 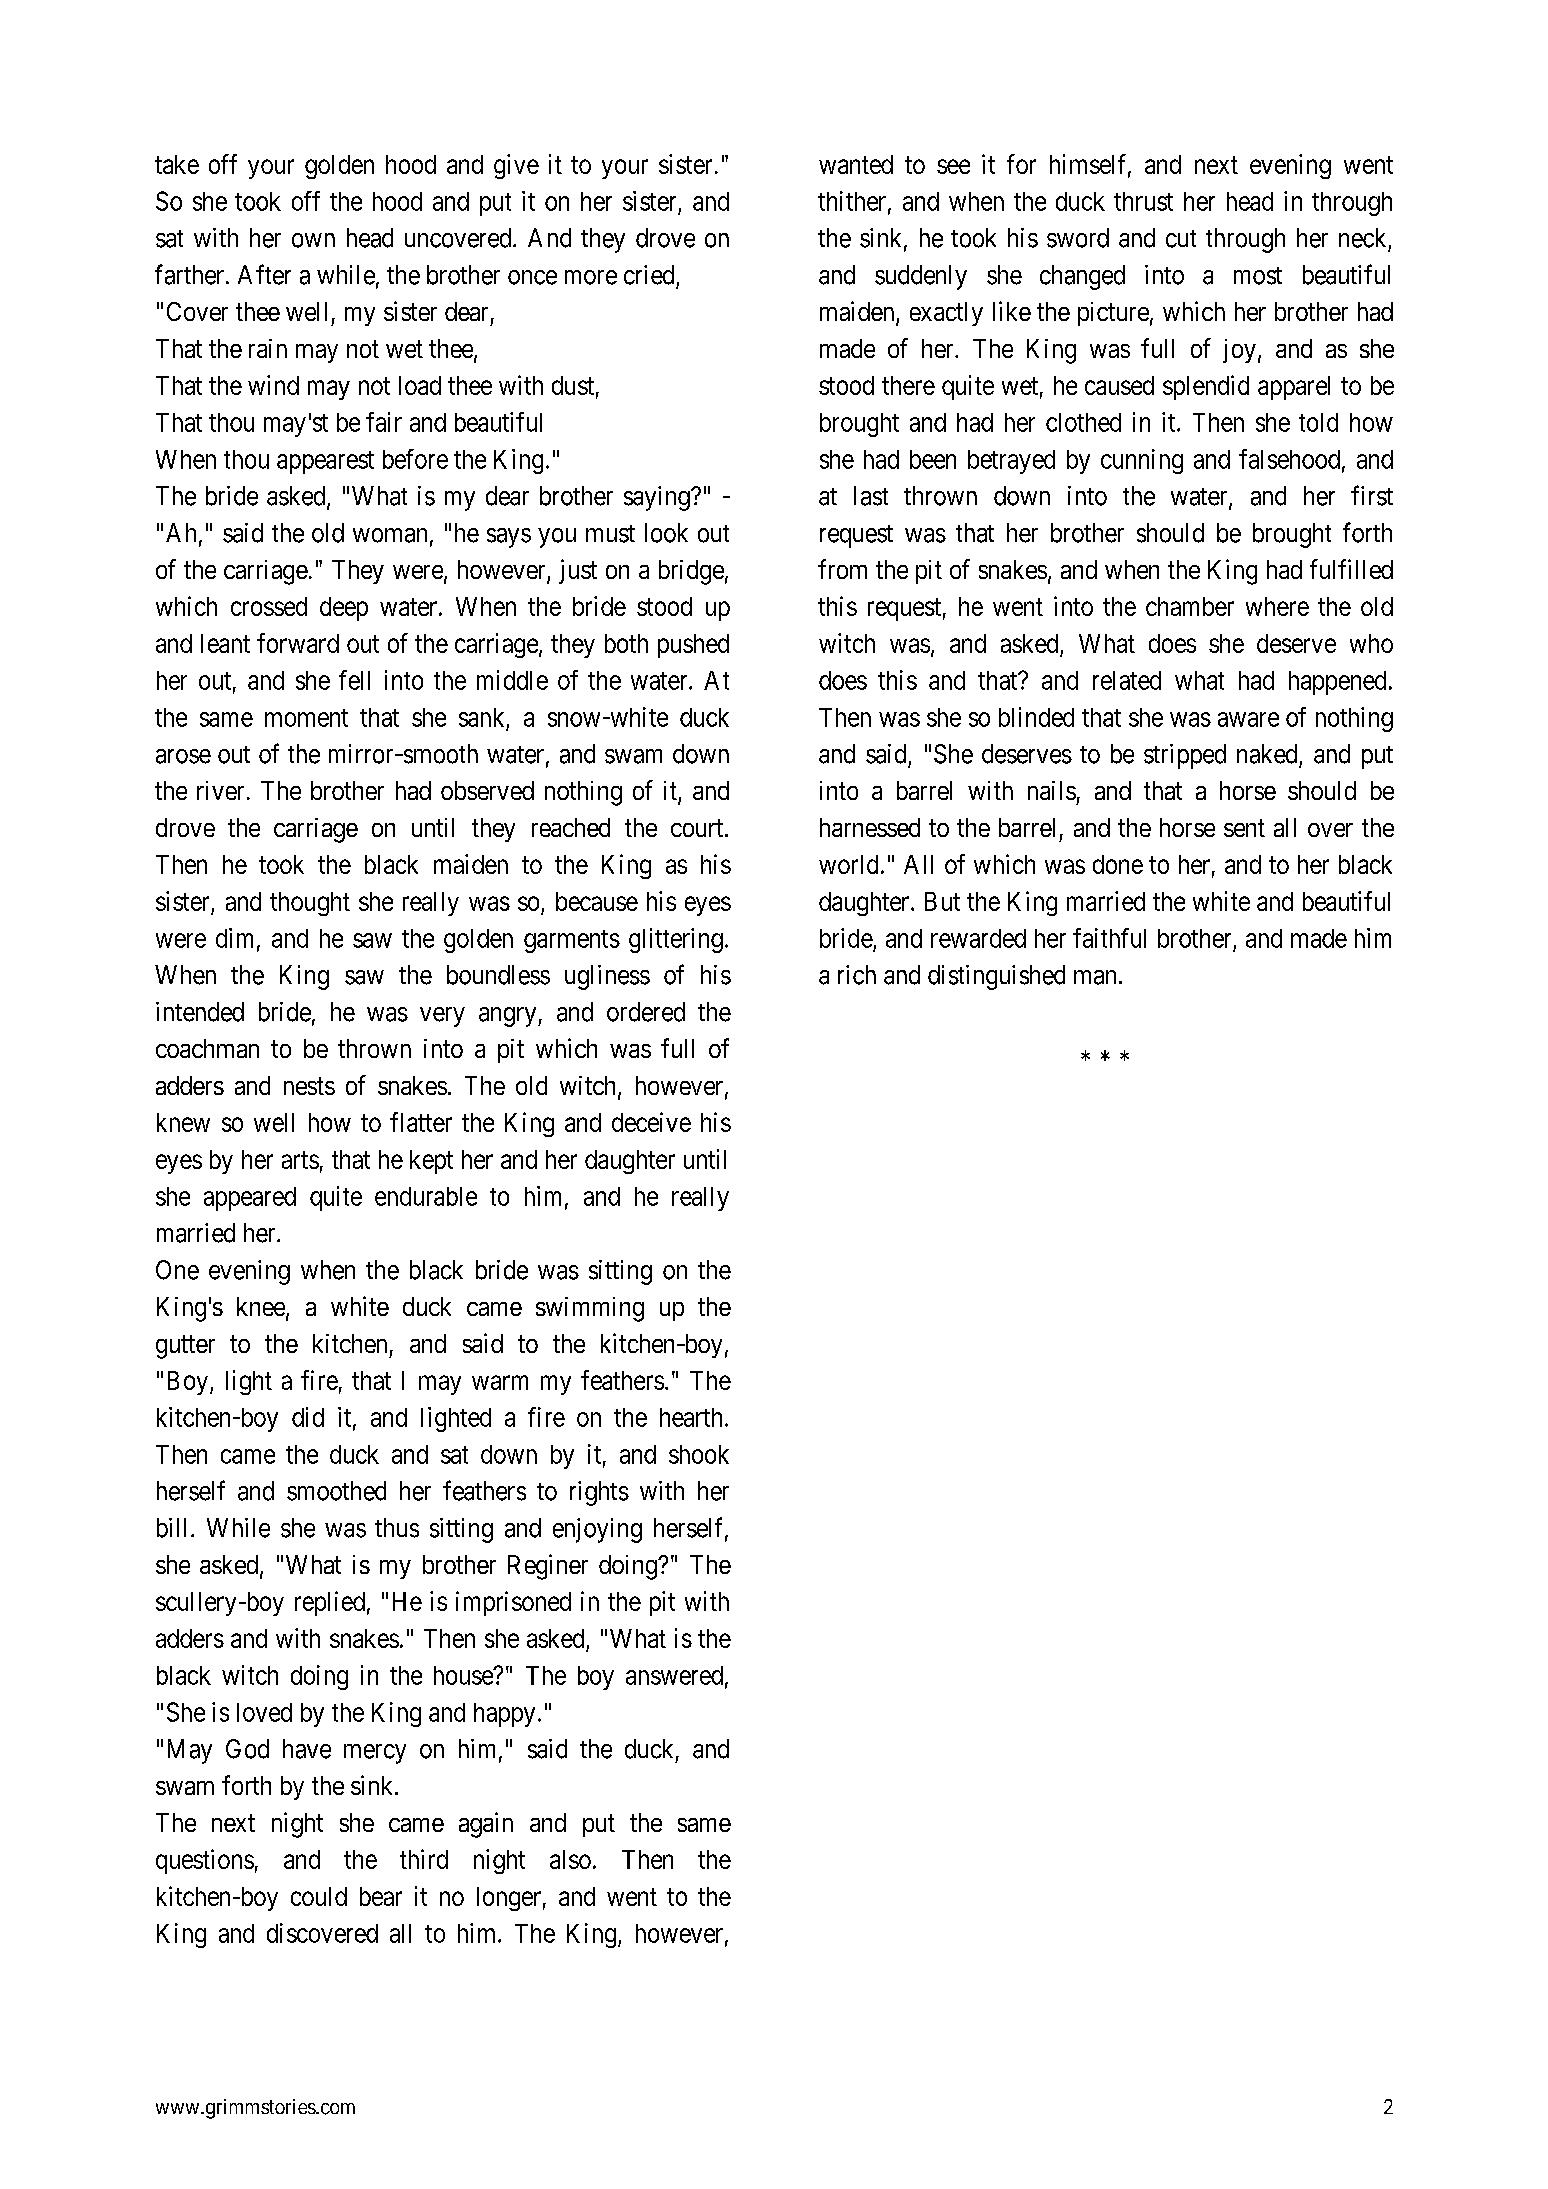 What do you see at coordinates (1267, 754) in the image?
I see `naked` at bounding box center [1267, 754].
